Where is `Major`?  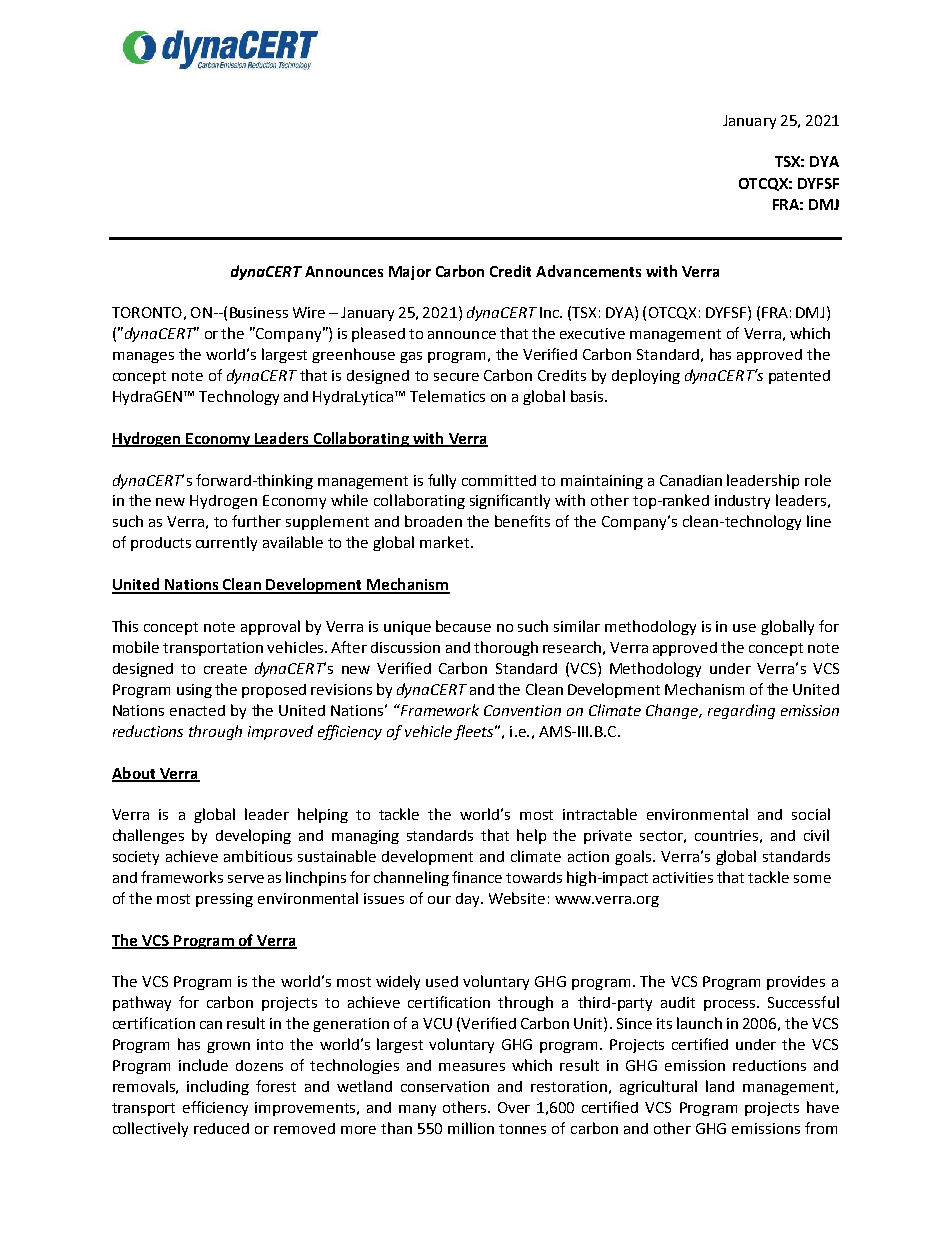 Major is located at coordinates (410, 273).
